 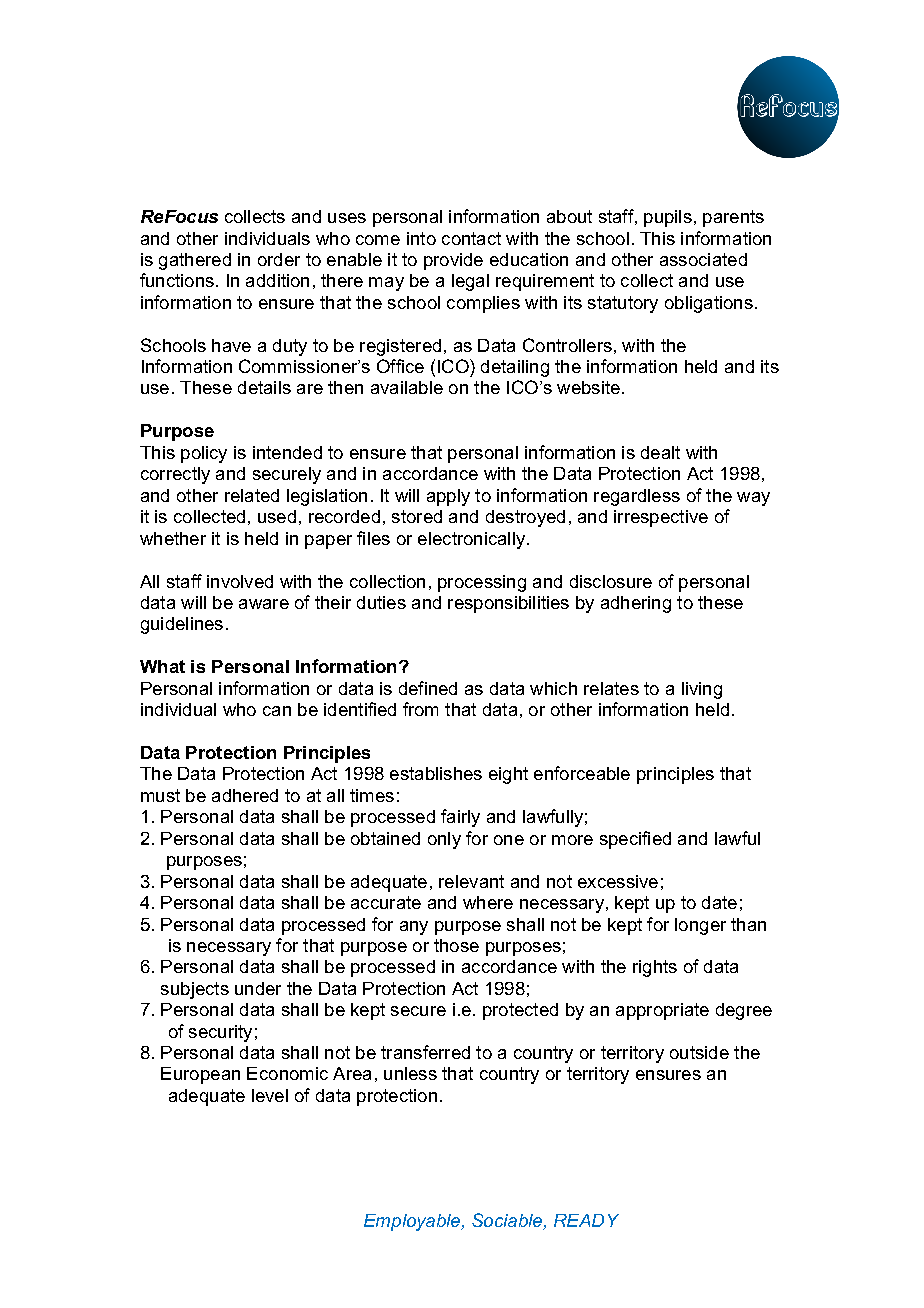 What do you see at coordinates (471, 540) in the screenshot?
I see `electronically` at bounding box center [471, 540].
